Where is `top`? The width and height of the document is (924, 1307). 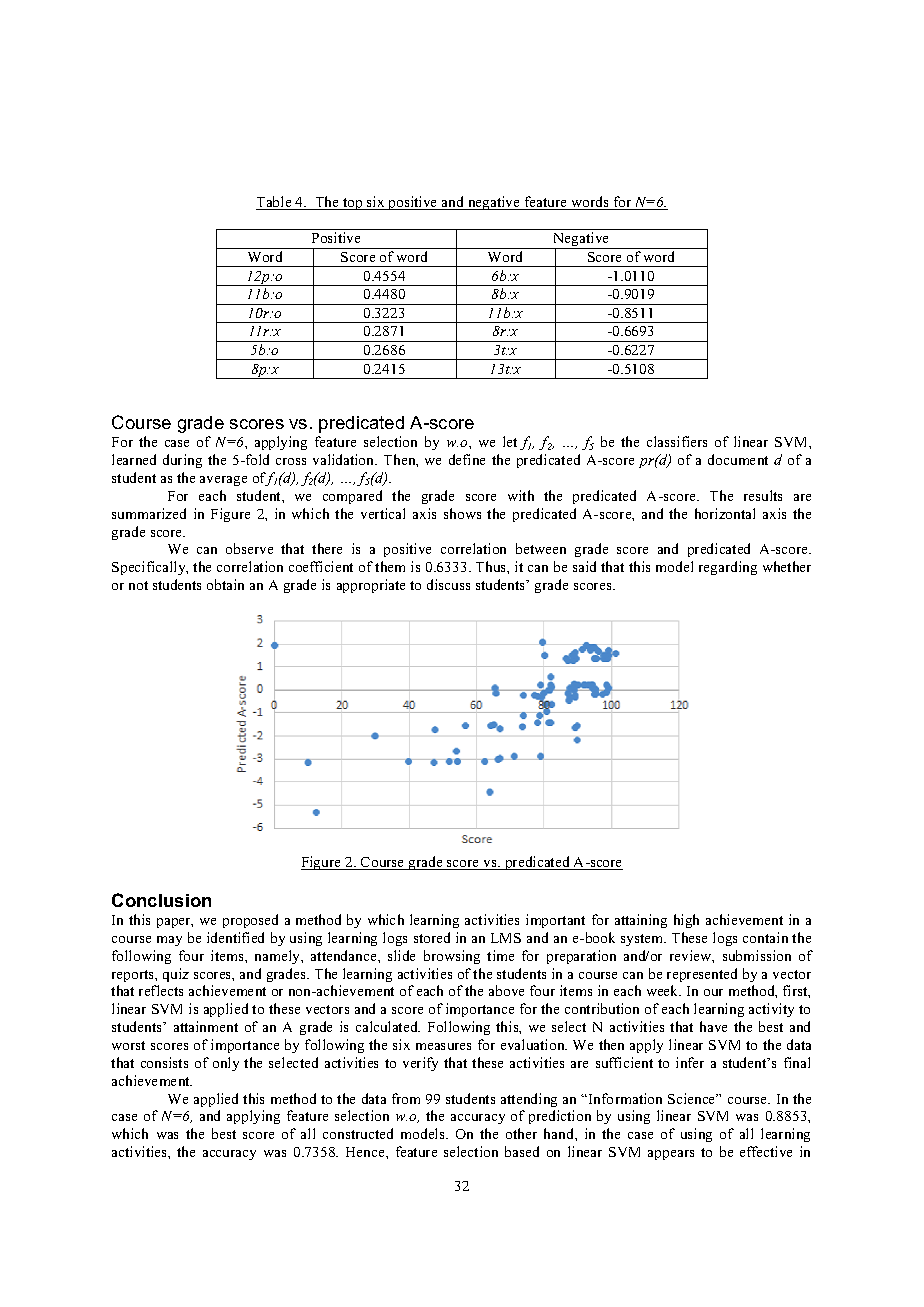
top is located at coordinates (353, 204).
